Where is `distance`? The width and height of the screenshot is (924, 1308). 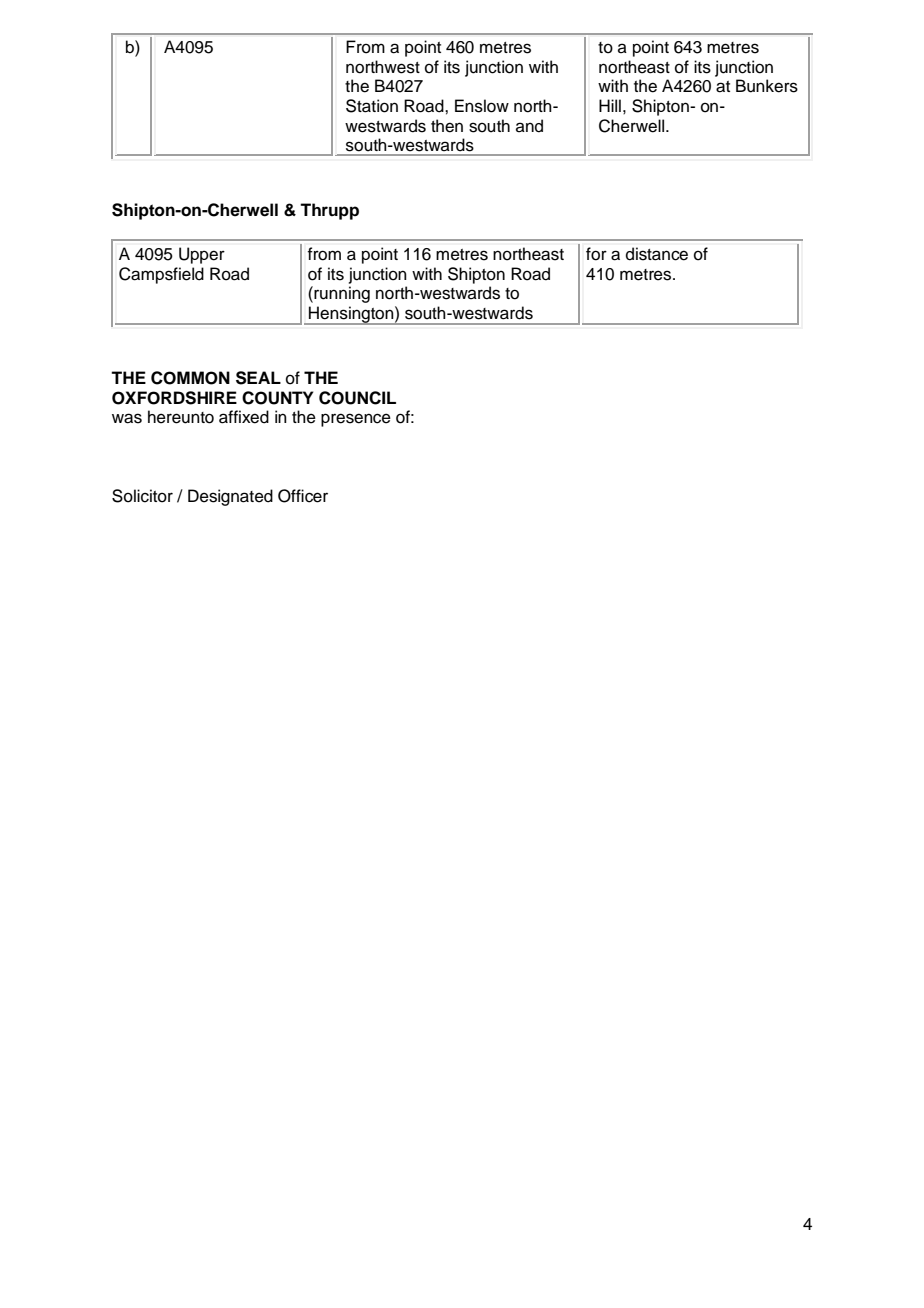
distance is located at coordinates (657, 254).
